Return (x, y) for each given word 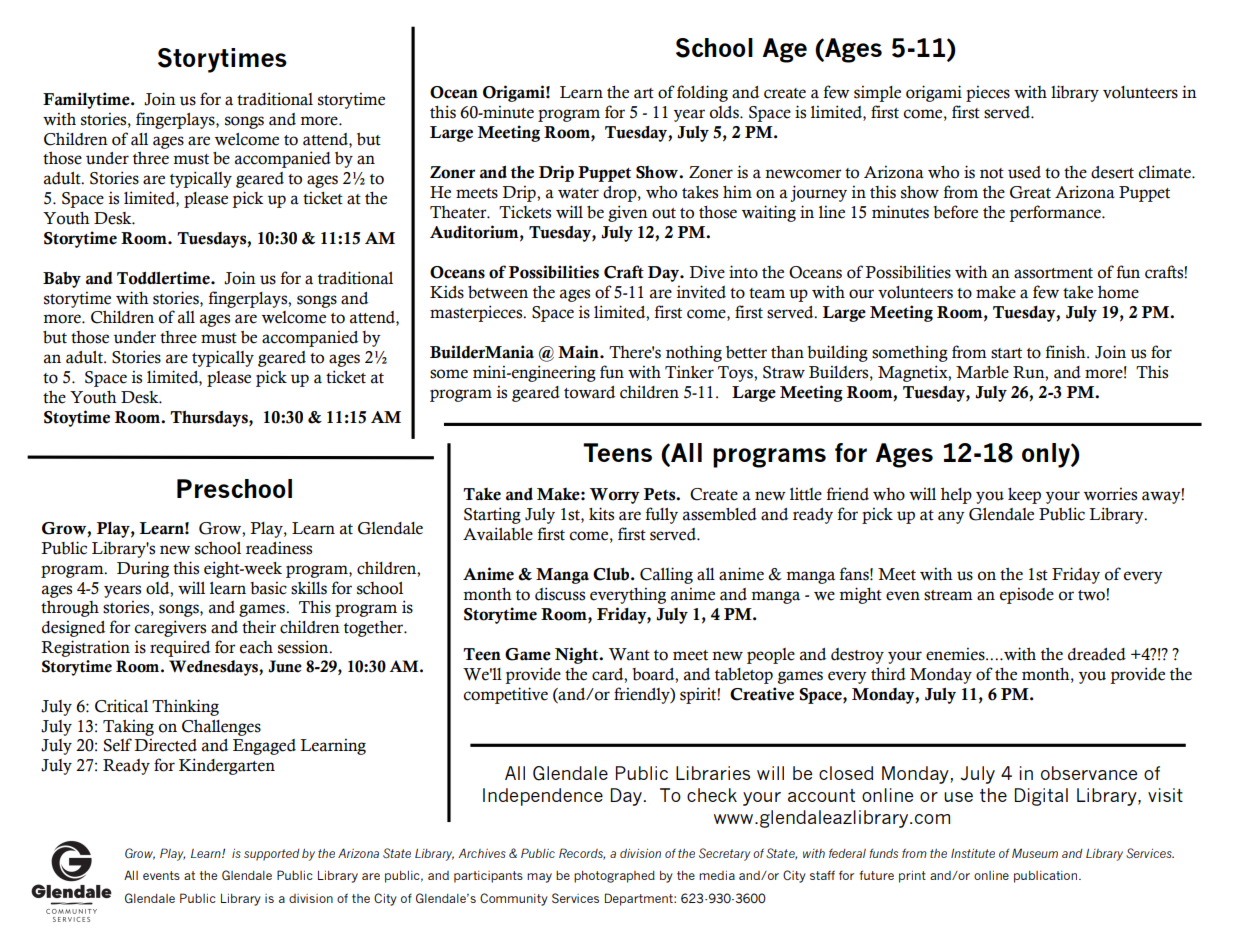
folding (702, 93)
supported (272, 855)
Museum (1035, 853)
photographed (614, 877)
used (1024, 172)
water (578, 193)
